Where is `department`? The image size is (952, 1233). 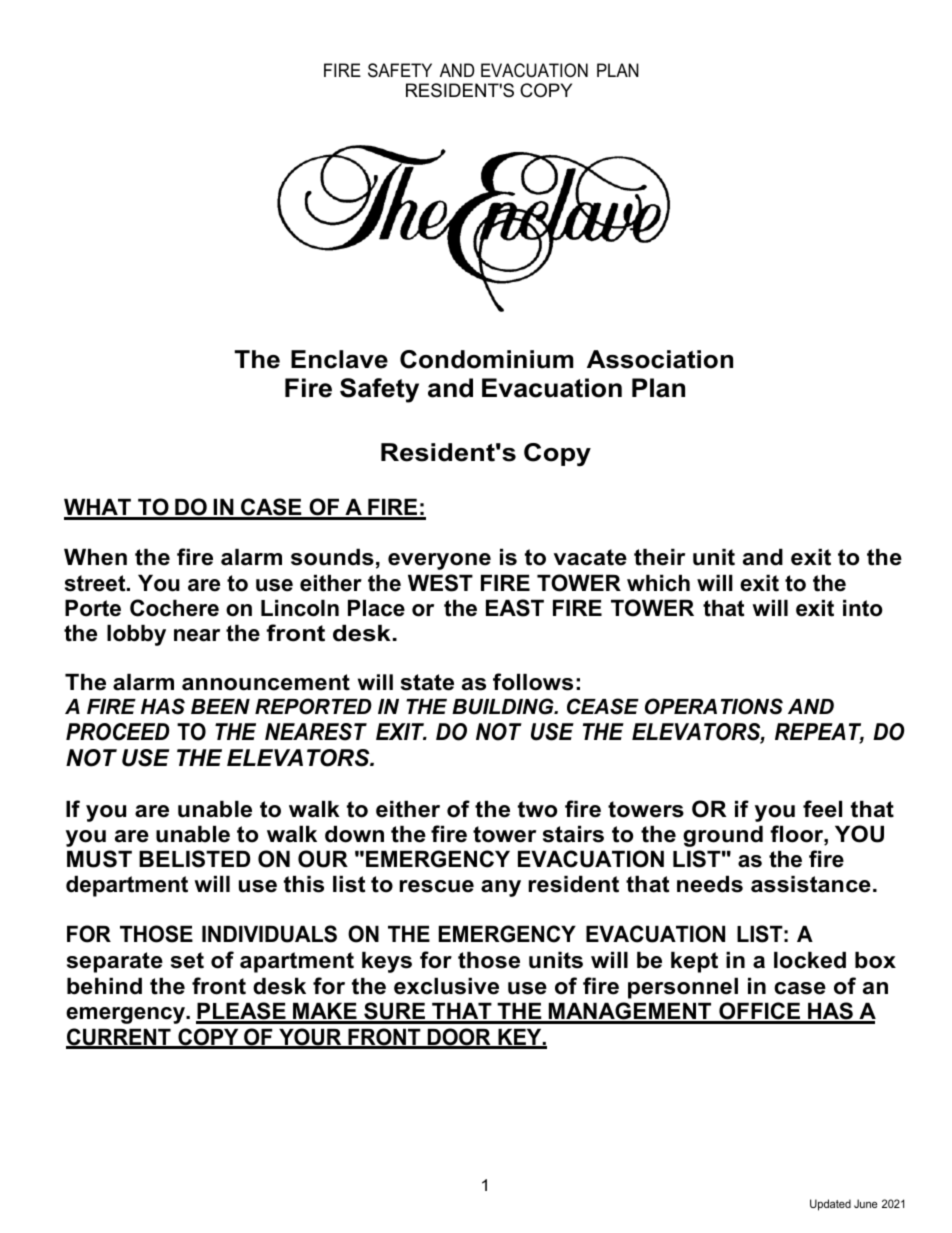
department is located at coordinates (127, 886).
